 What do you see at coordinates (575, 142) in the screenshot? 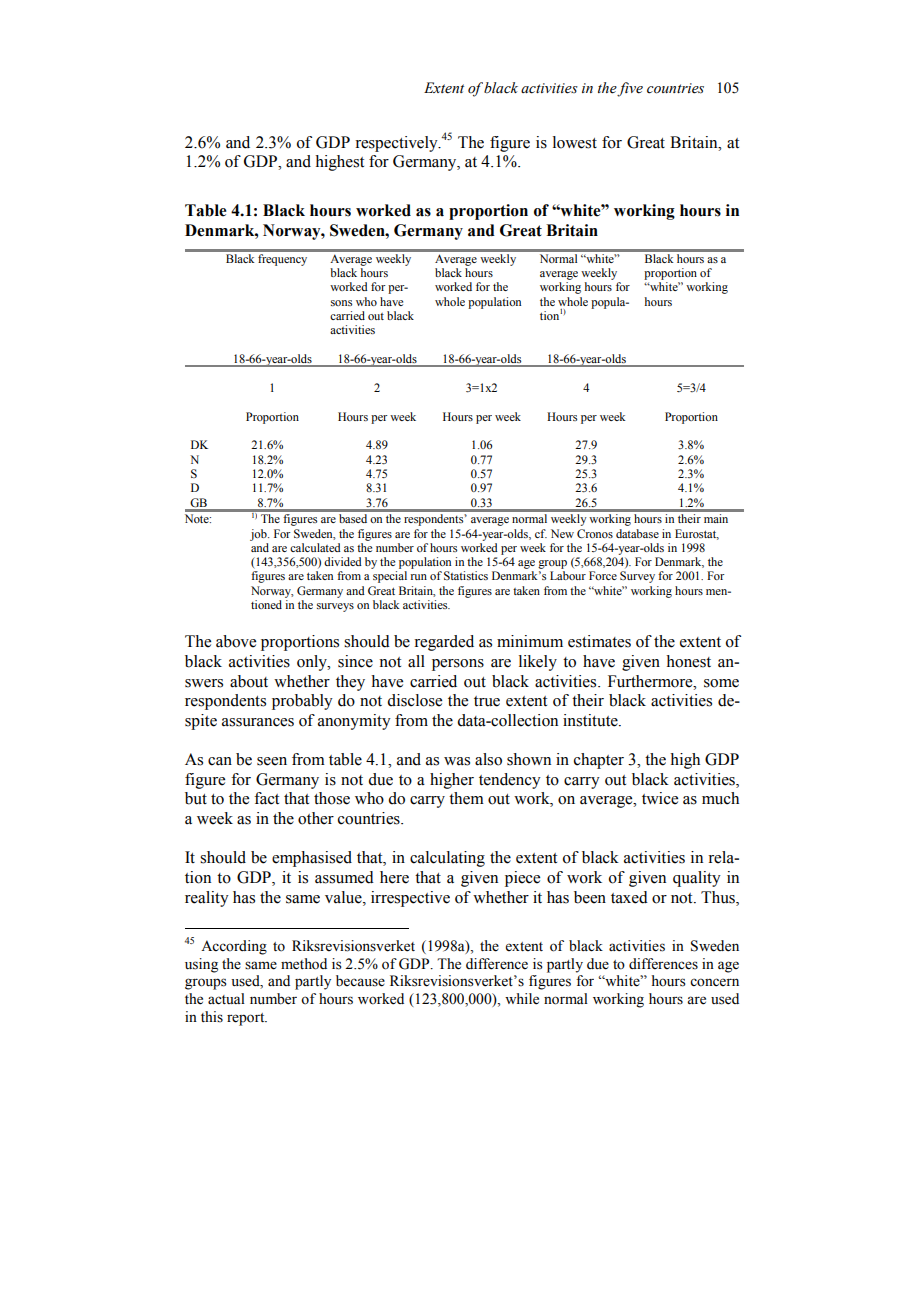
I see `lowest` at bounding box center [575, 142].
